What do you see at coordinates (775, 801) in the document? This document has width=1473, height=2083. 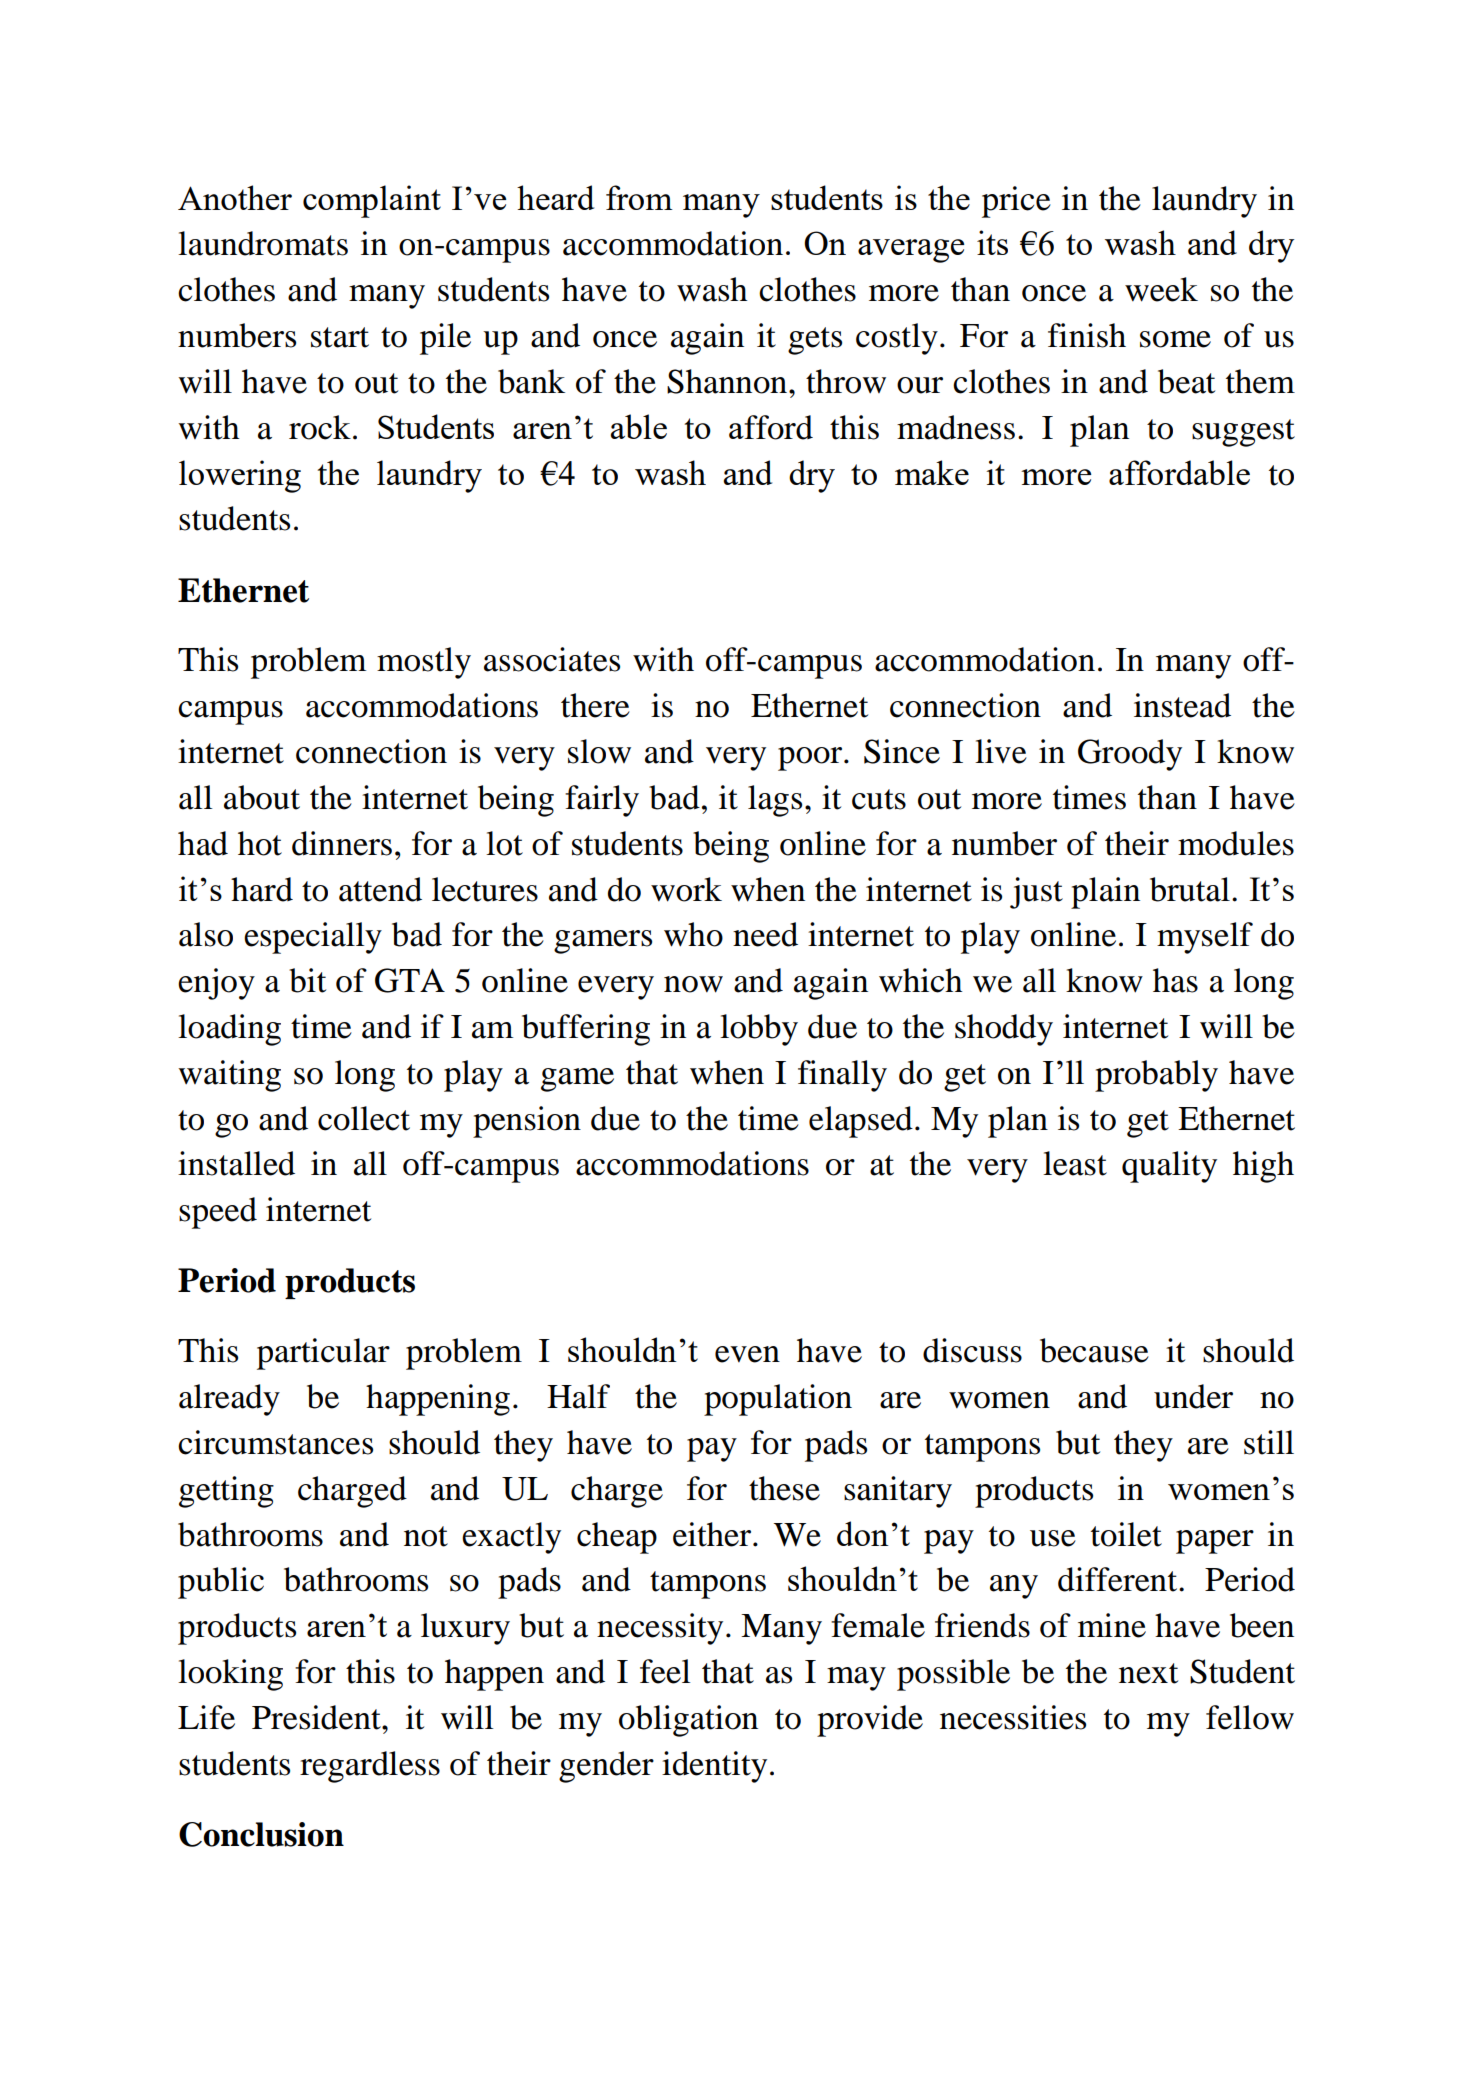 I see `lags` at bounding box center [775, 801].
